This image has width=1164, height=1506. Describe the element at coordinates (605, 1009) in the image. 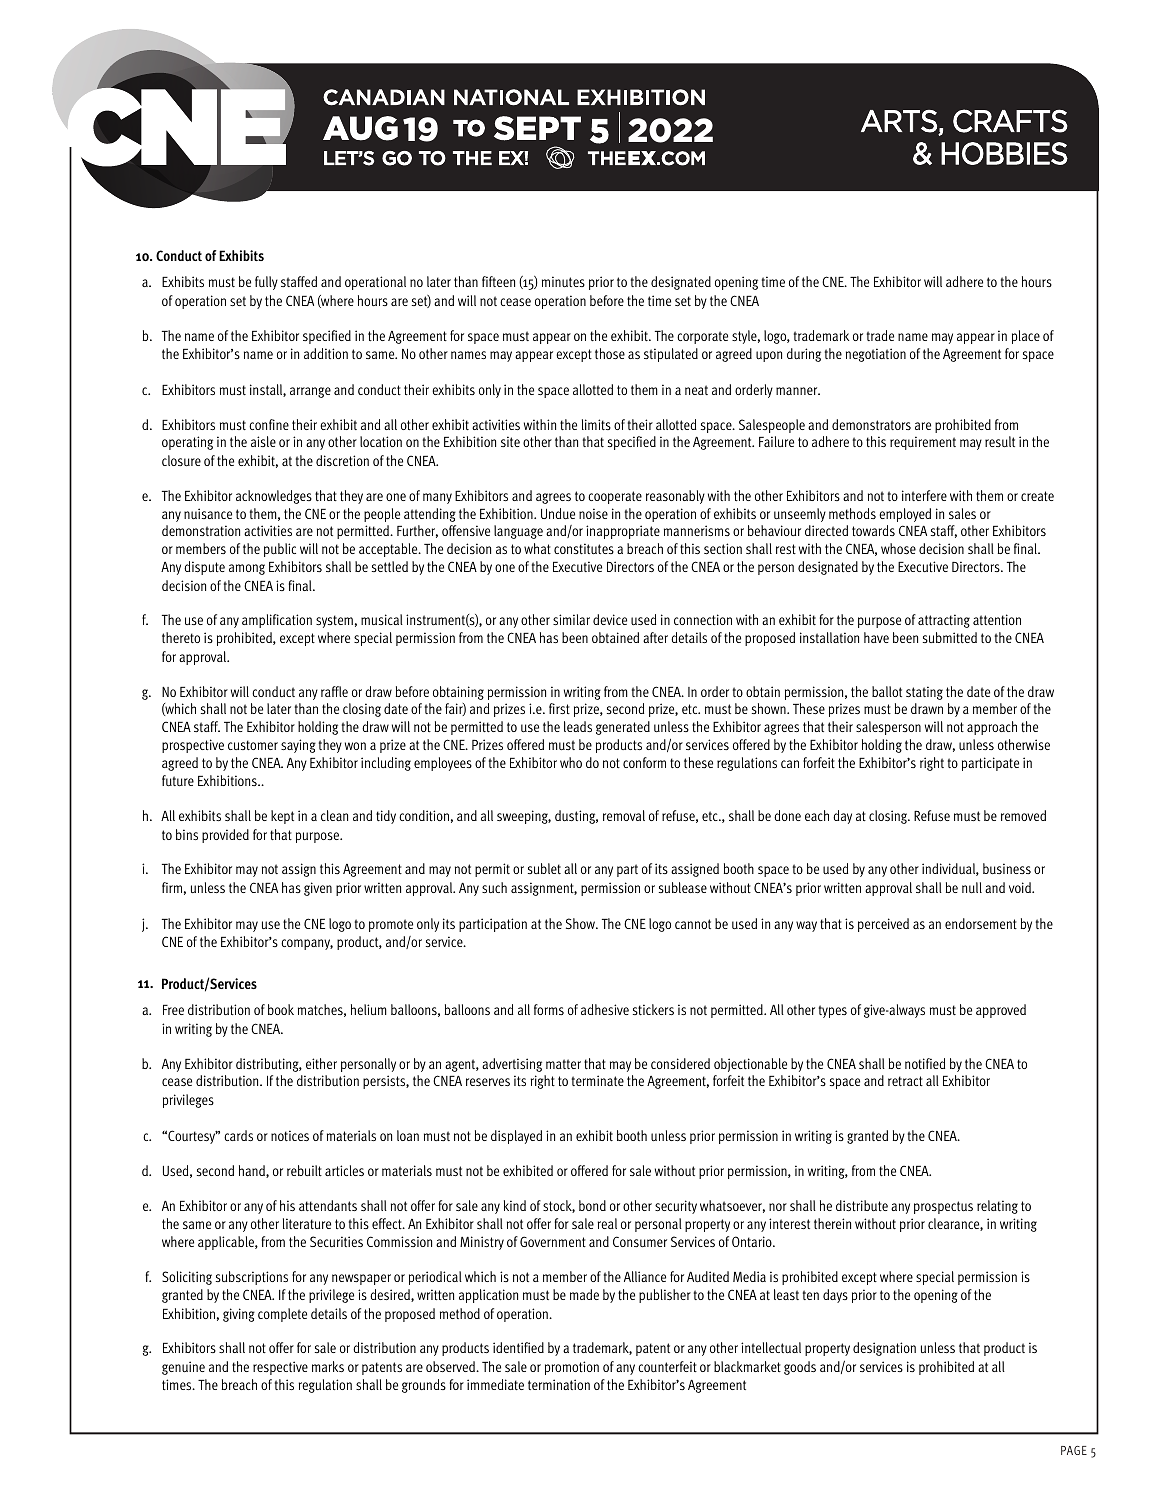

I see `adhesive` at that location.
